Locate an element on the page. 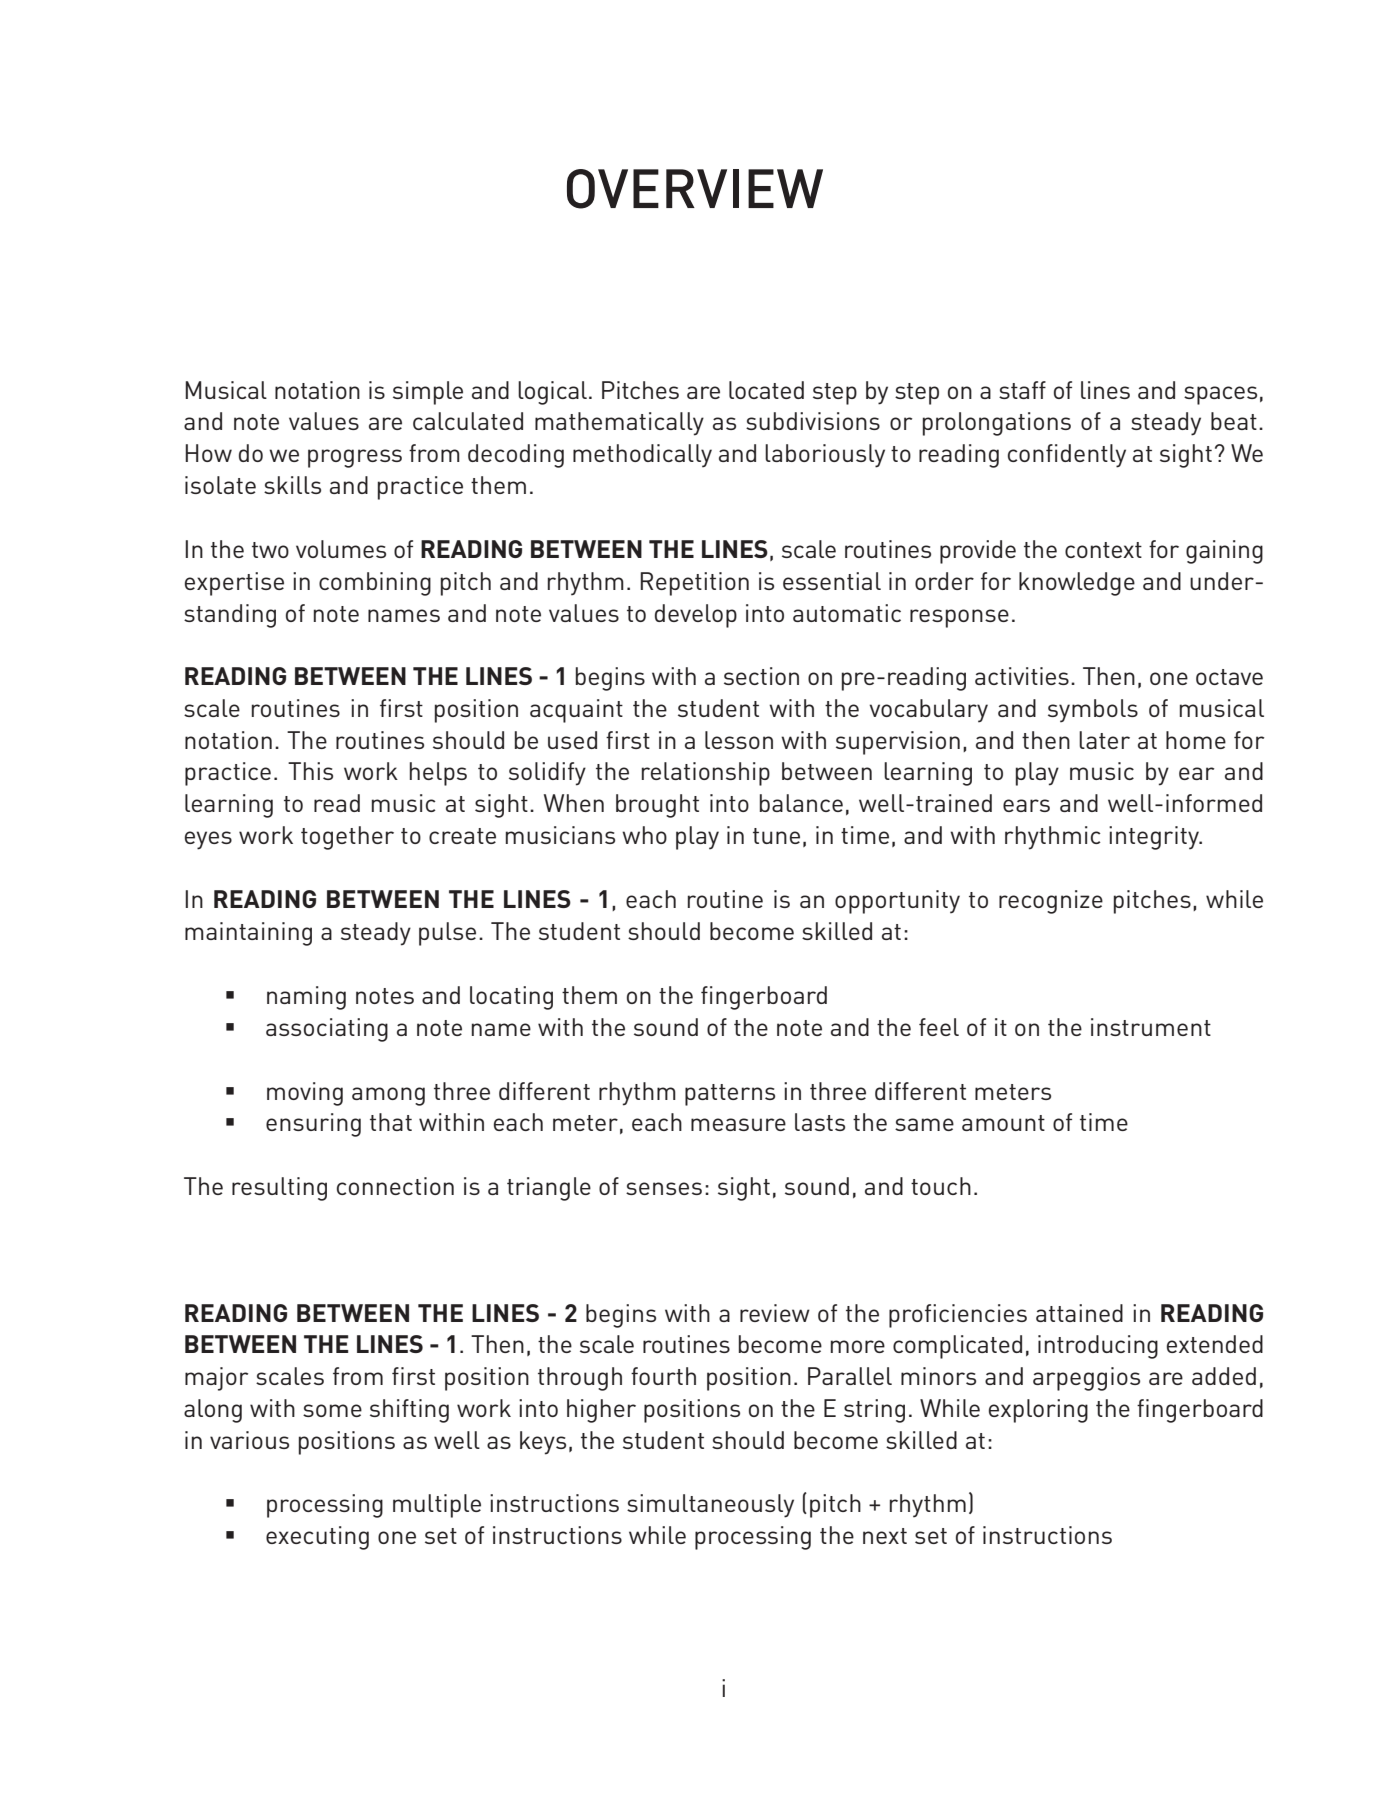  patterns is located at coordinates (730, 1095).
